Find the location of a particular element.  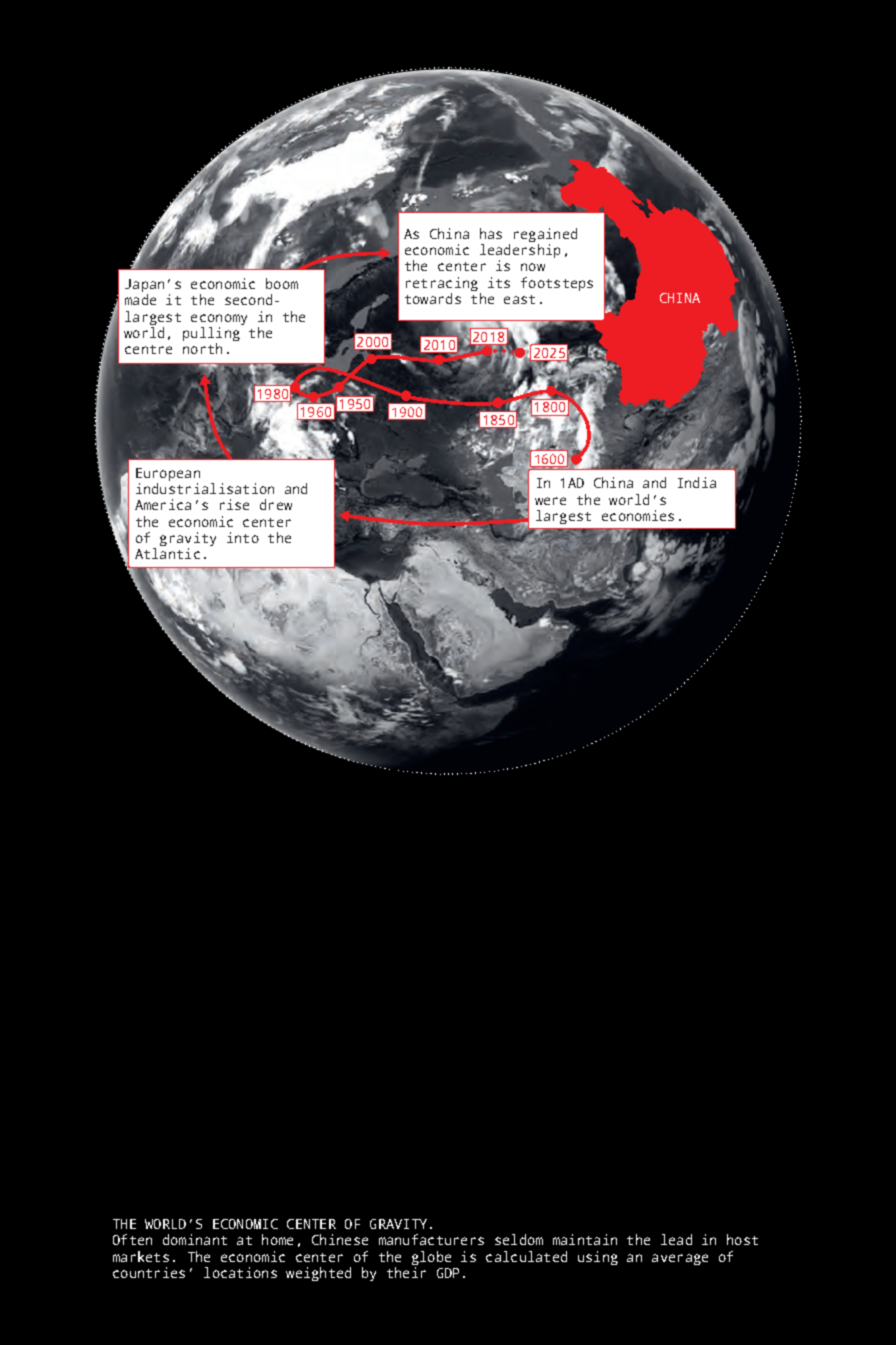

globe is located at coordinates (431, 1258).
